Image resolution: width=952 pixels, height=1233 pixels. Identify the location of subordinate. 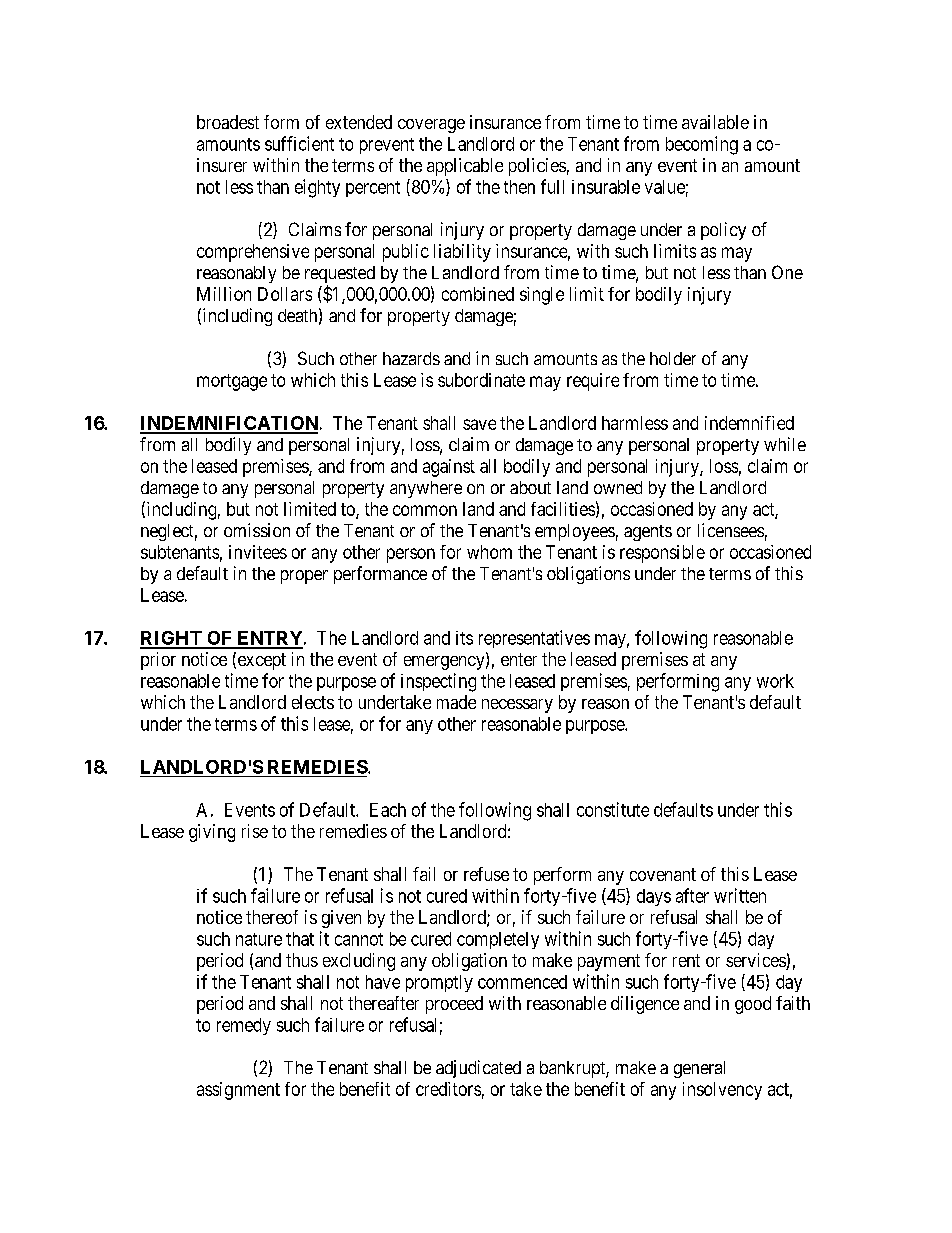
(481, 380).
